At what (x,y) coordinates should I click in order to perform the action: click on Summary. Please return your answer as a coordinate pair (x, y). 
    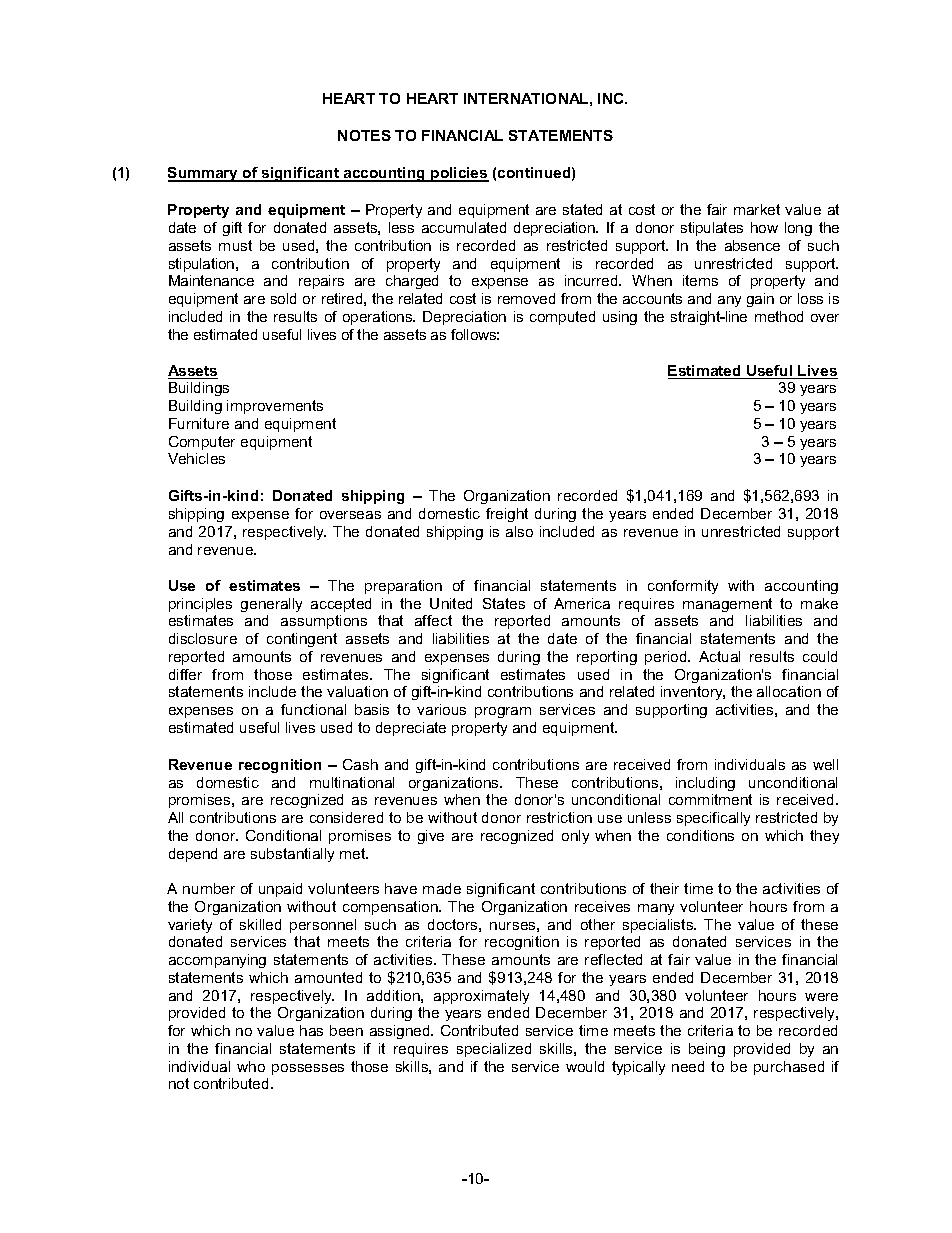
    Looking at the image, I should click on (204, 174).
